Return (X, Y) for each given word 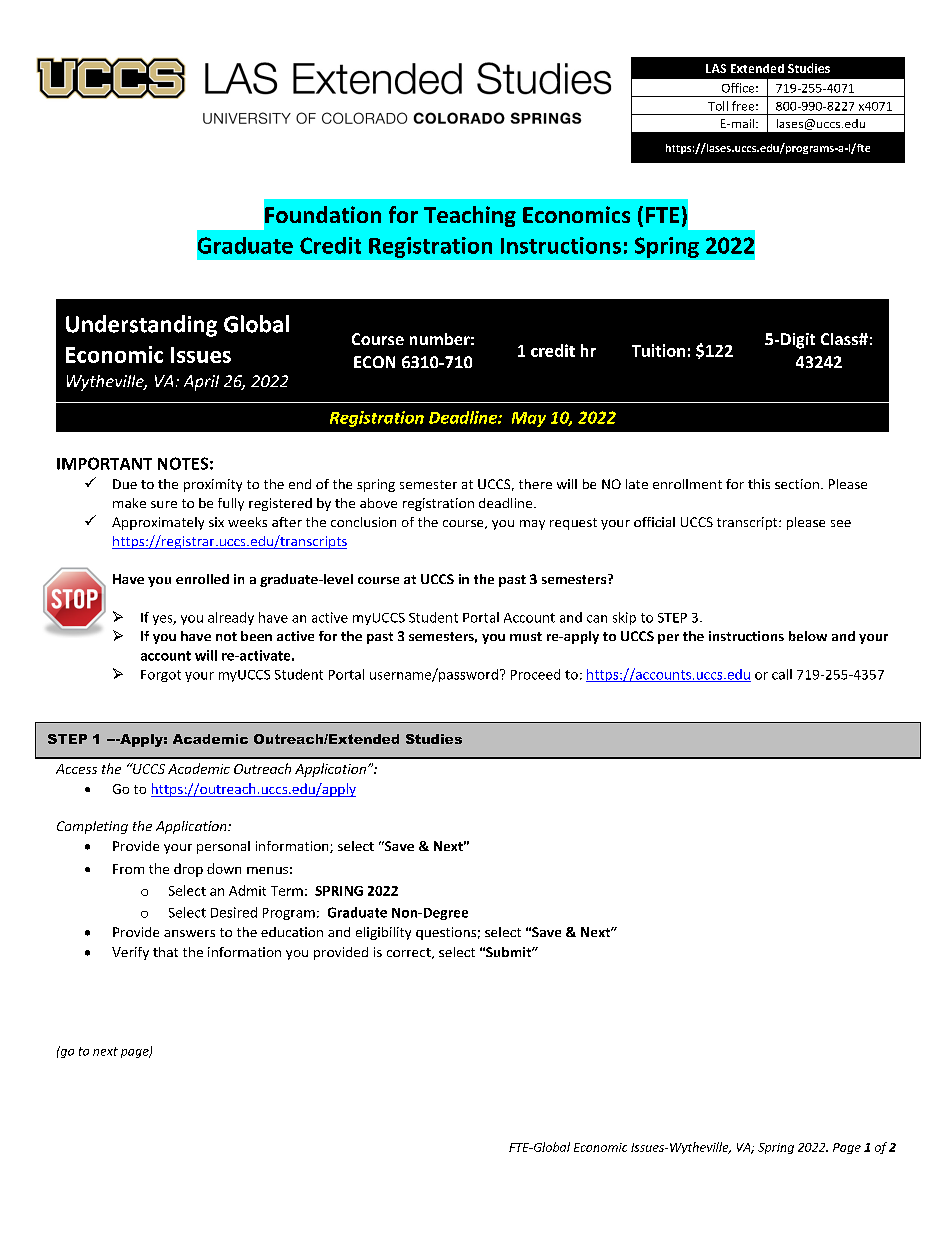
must (526, 636)
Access (76, 769)
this (759, 484)
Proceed (535, 674)
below (808, 636)
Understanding (141, 326)
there (535, 484)
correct (410, 953)
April (201, 383)
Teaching (470, 216)
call (782, 674)
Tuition (658, 350)
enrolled (202, 579)
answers (189, 933)
